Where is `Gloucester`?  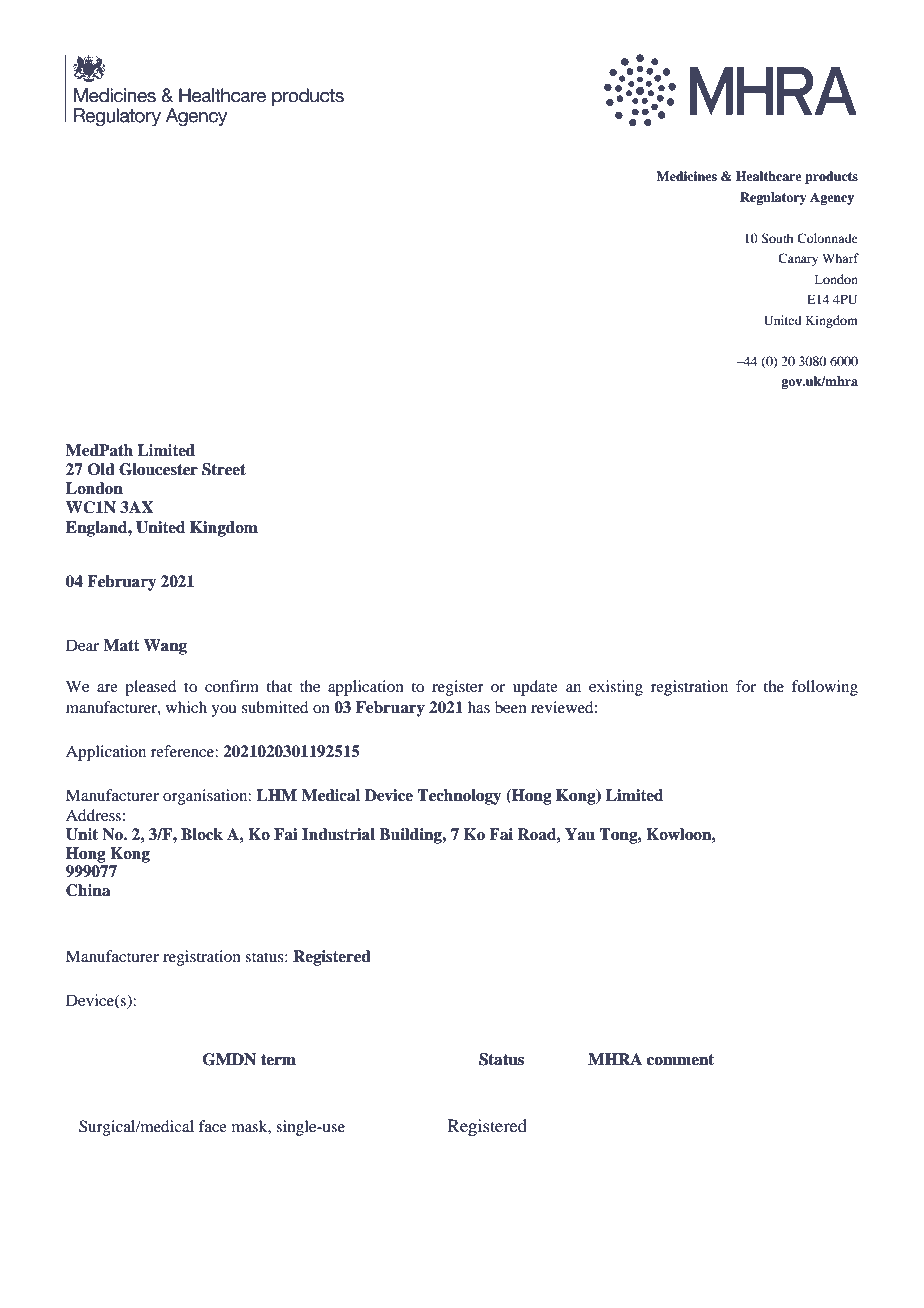
Gloucester is located at coordinates (158, 469).
